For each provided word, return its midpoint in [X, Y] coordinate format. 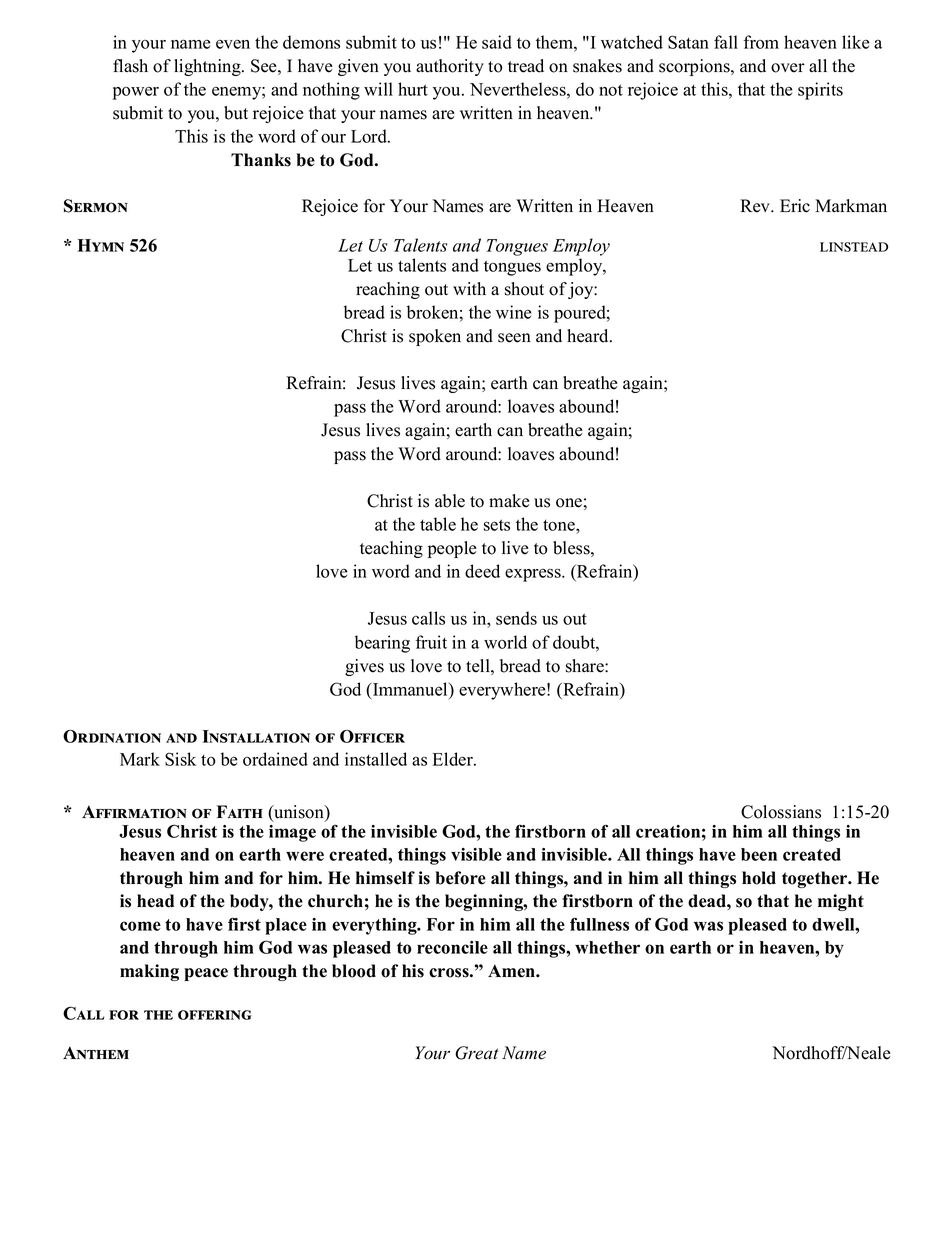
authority [450, 67]
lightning [208, 67]
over [788, 68]
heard [589, 336]
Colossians [781, 812]
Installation [256, 736]
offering [215, 1015]
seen [514, 338]
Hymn [101, 245]
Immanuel [410, 689]
